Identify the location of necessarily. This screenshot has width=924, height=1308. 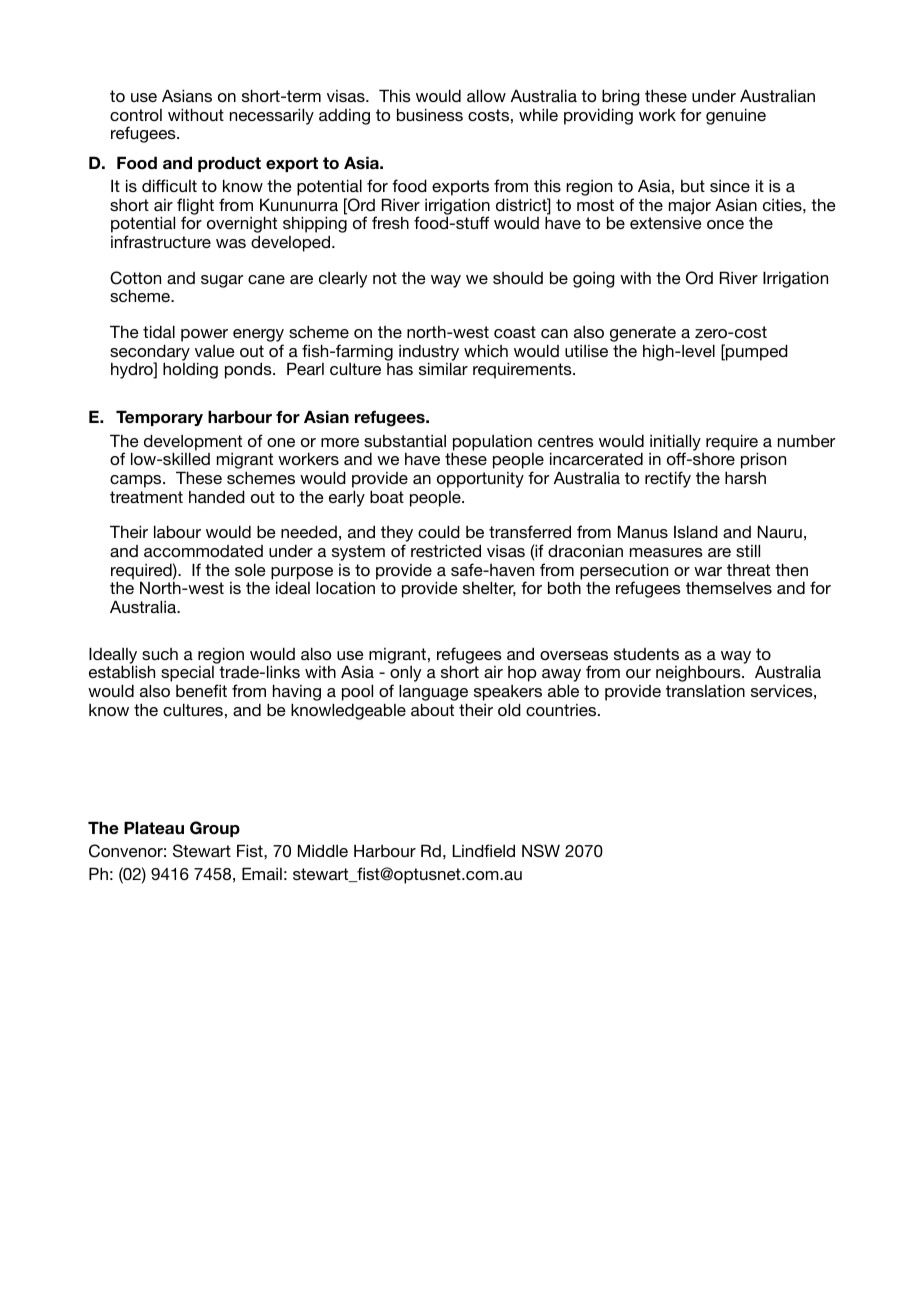
(272, 116).
